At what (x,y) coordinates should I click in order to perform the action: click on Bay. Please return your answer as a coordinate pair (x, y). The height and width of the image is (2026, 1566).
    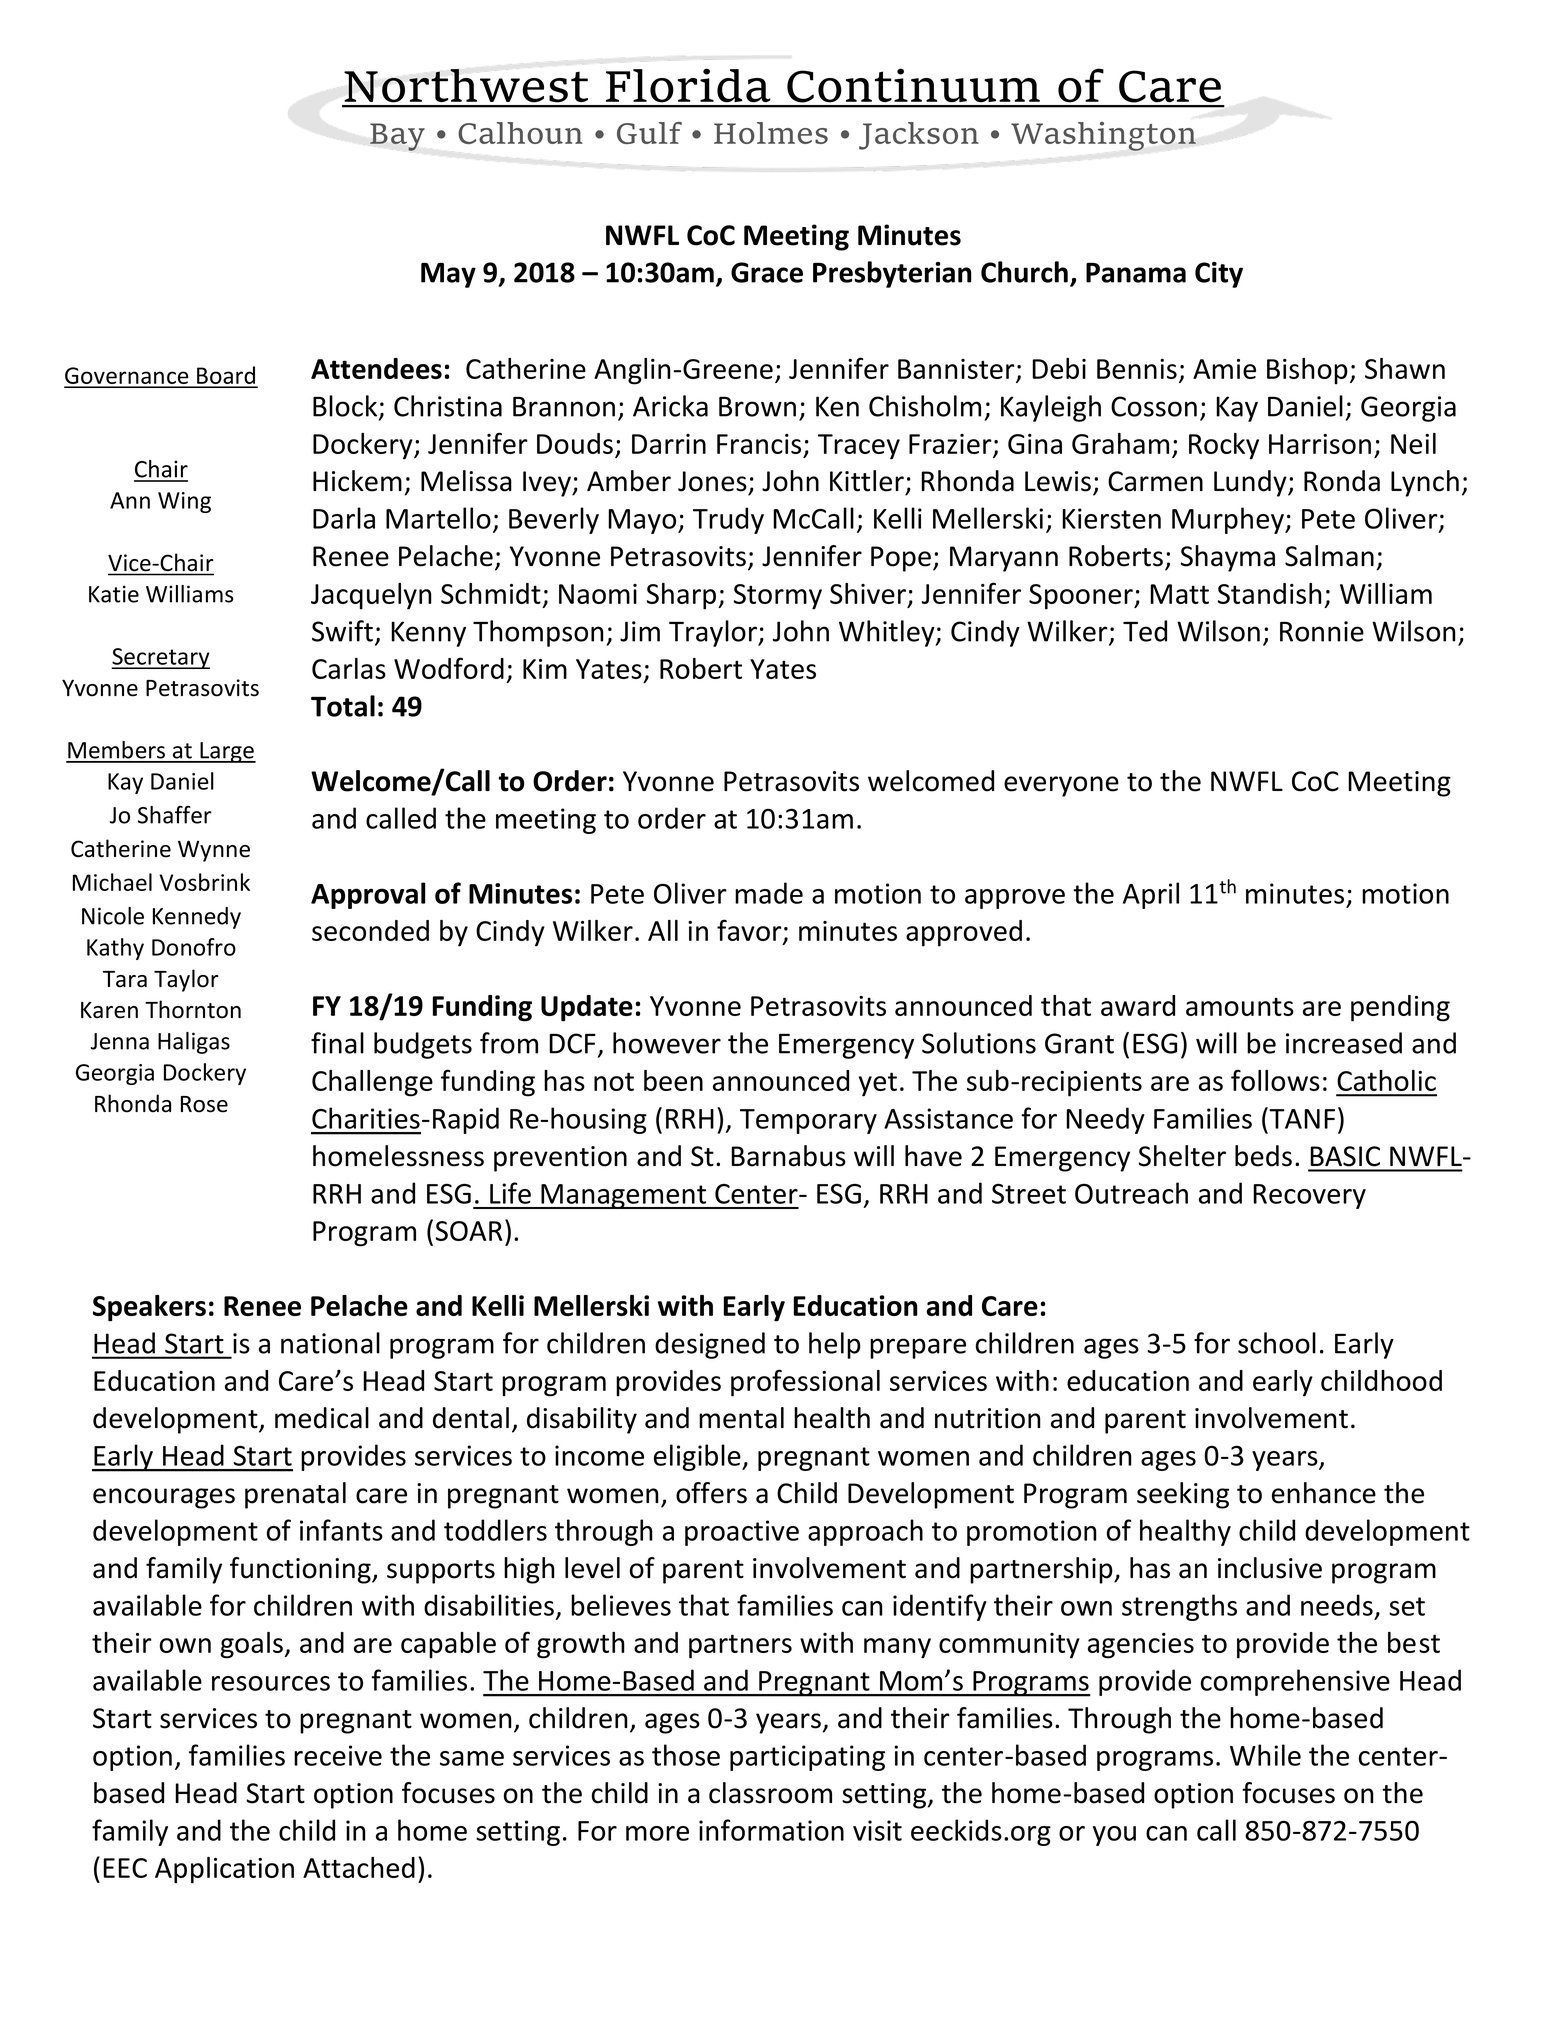
    Looking at the image, I should click on (397, 137).
